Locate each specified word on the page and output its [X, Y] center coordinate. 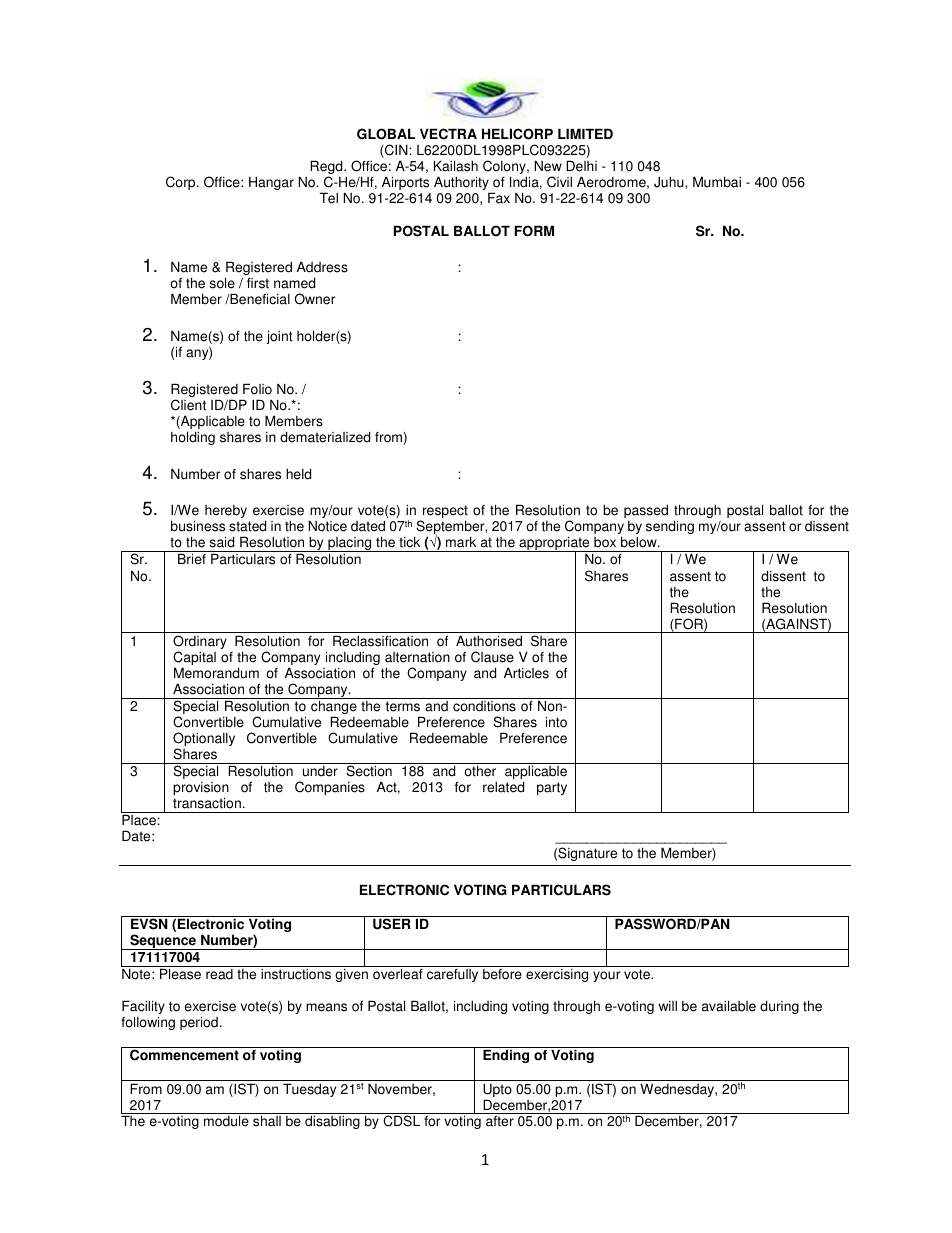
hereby [226, 511]
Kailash [456, 166]
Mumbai [717, 182]
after [500, 1121]
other [480, 771]
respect [444, 513]
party [552, 788]
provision [201, 790]
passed [646, 511]
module [226, 1121]
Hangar [271, 183]
